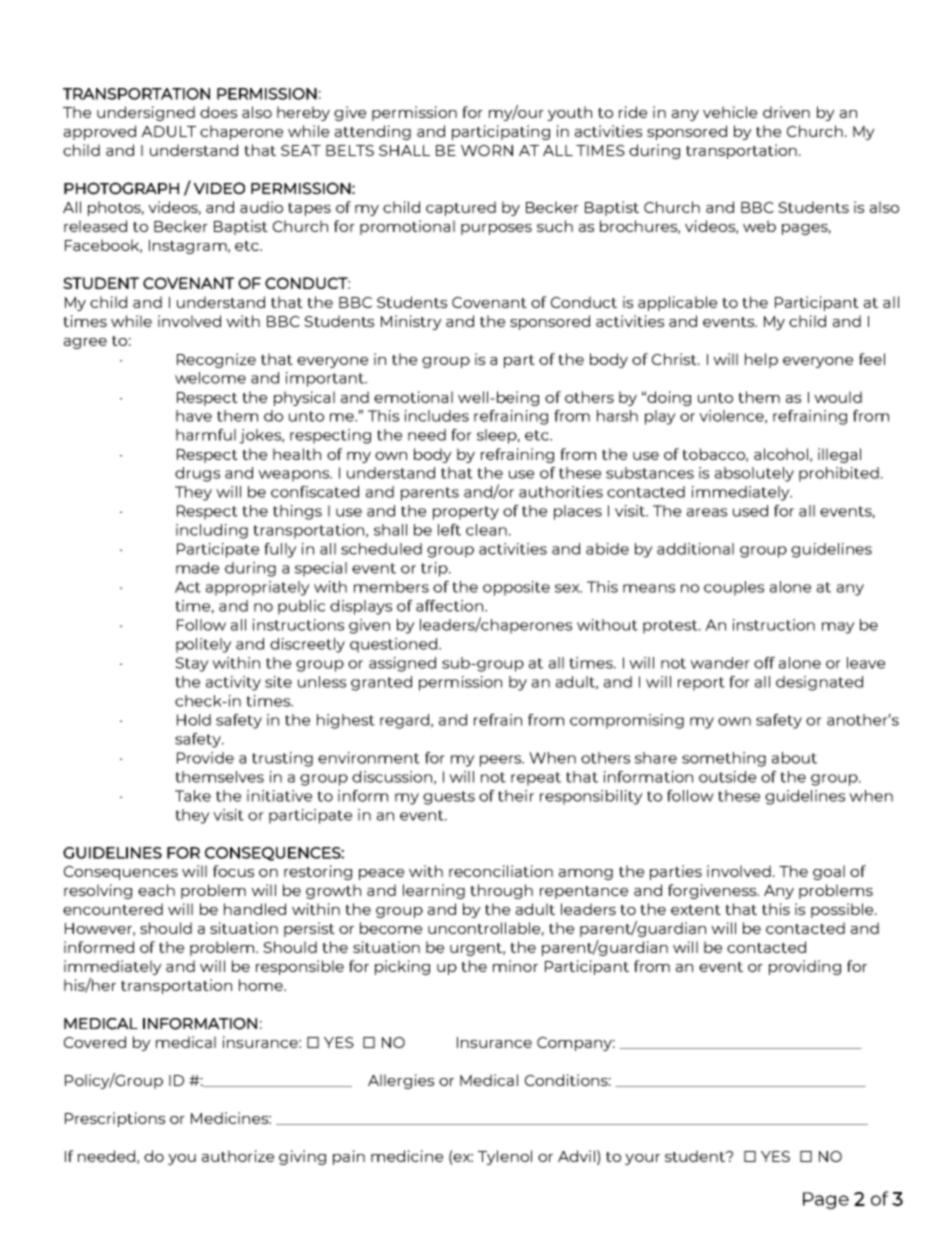 Image resolution: width=952 pixels, height=1233 pixels. I want to click on Hold, so click(194, 720).
